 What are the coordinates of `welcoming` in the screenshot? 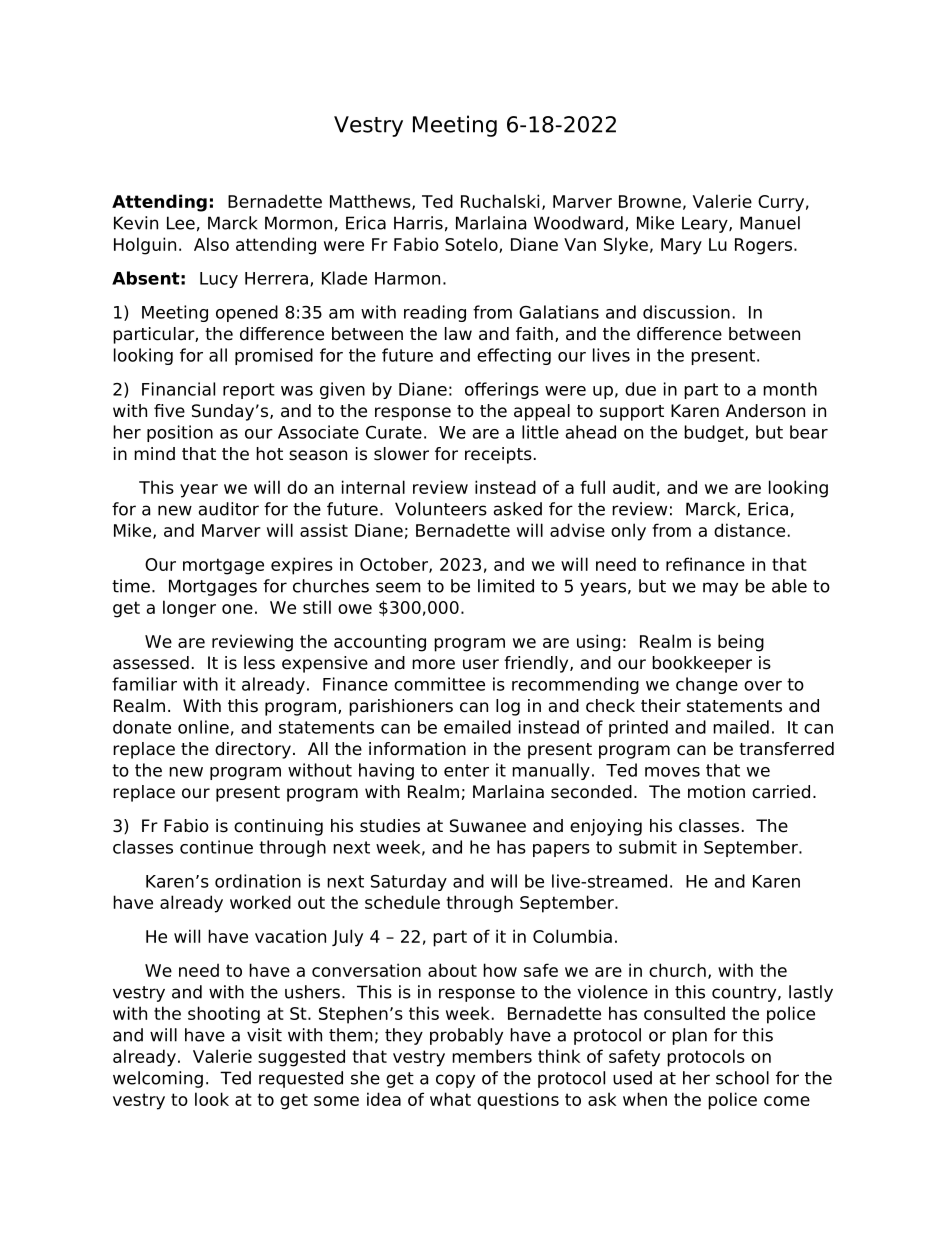 It's located at (158, 1079).
